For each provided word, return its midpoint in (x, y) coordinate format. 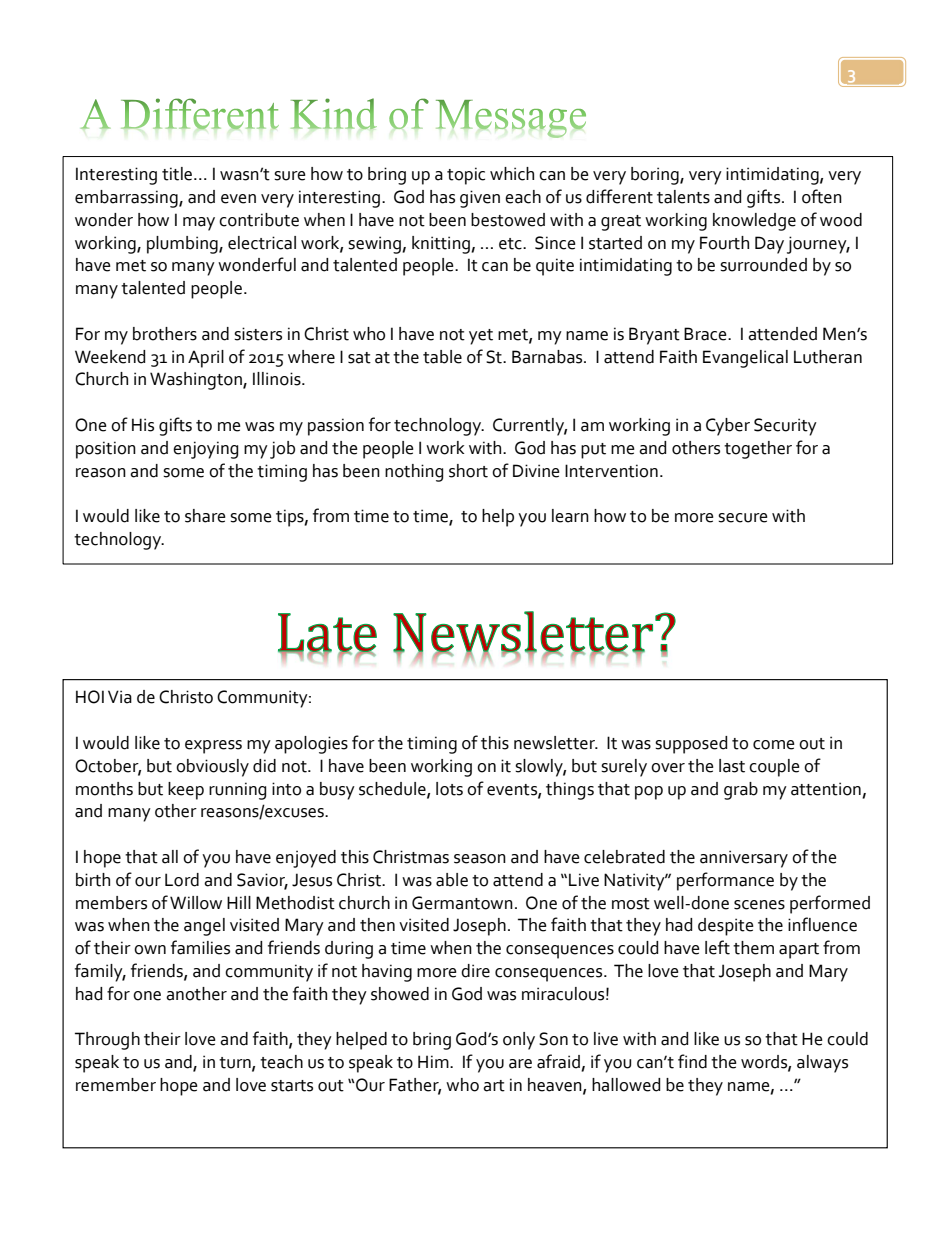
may (199, 224)
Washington (197, 381)
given (480, 199)
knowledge (754, 222)
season (480, 859)
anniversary (744, 859)
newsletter (555, 743)
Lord (182, 880)
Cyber (728, 427)
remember (116, 1085)
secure (743, 518)
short (468, 471)
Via (120, 697)
